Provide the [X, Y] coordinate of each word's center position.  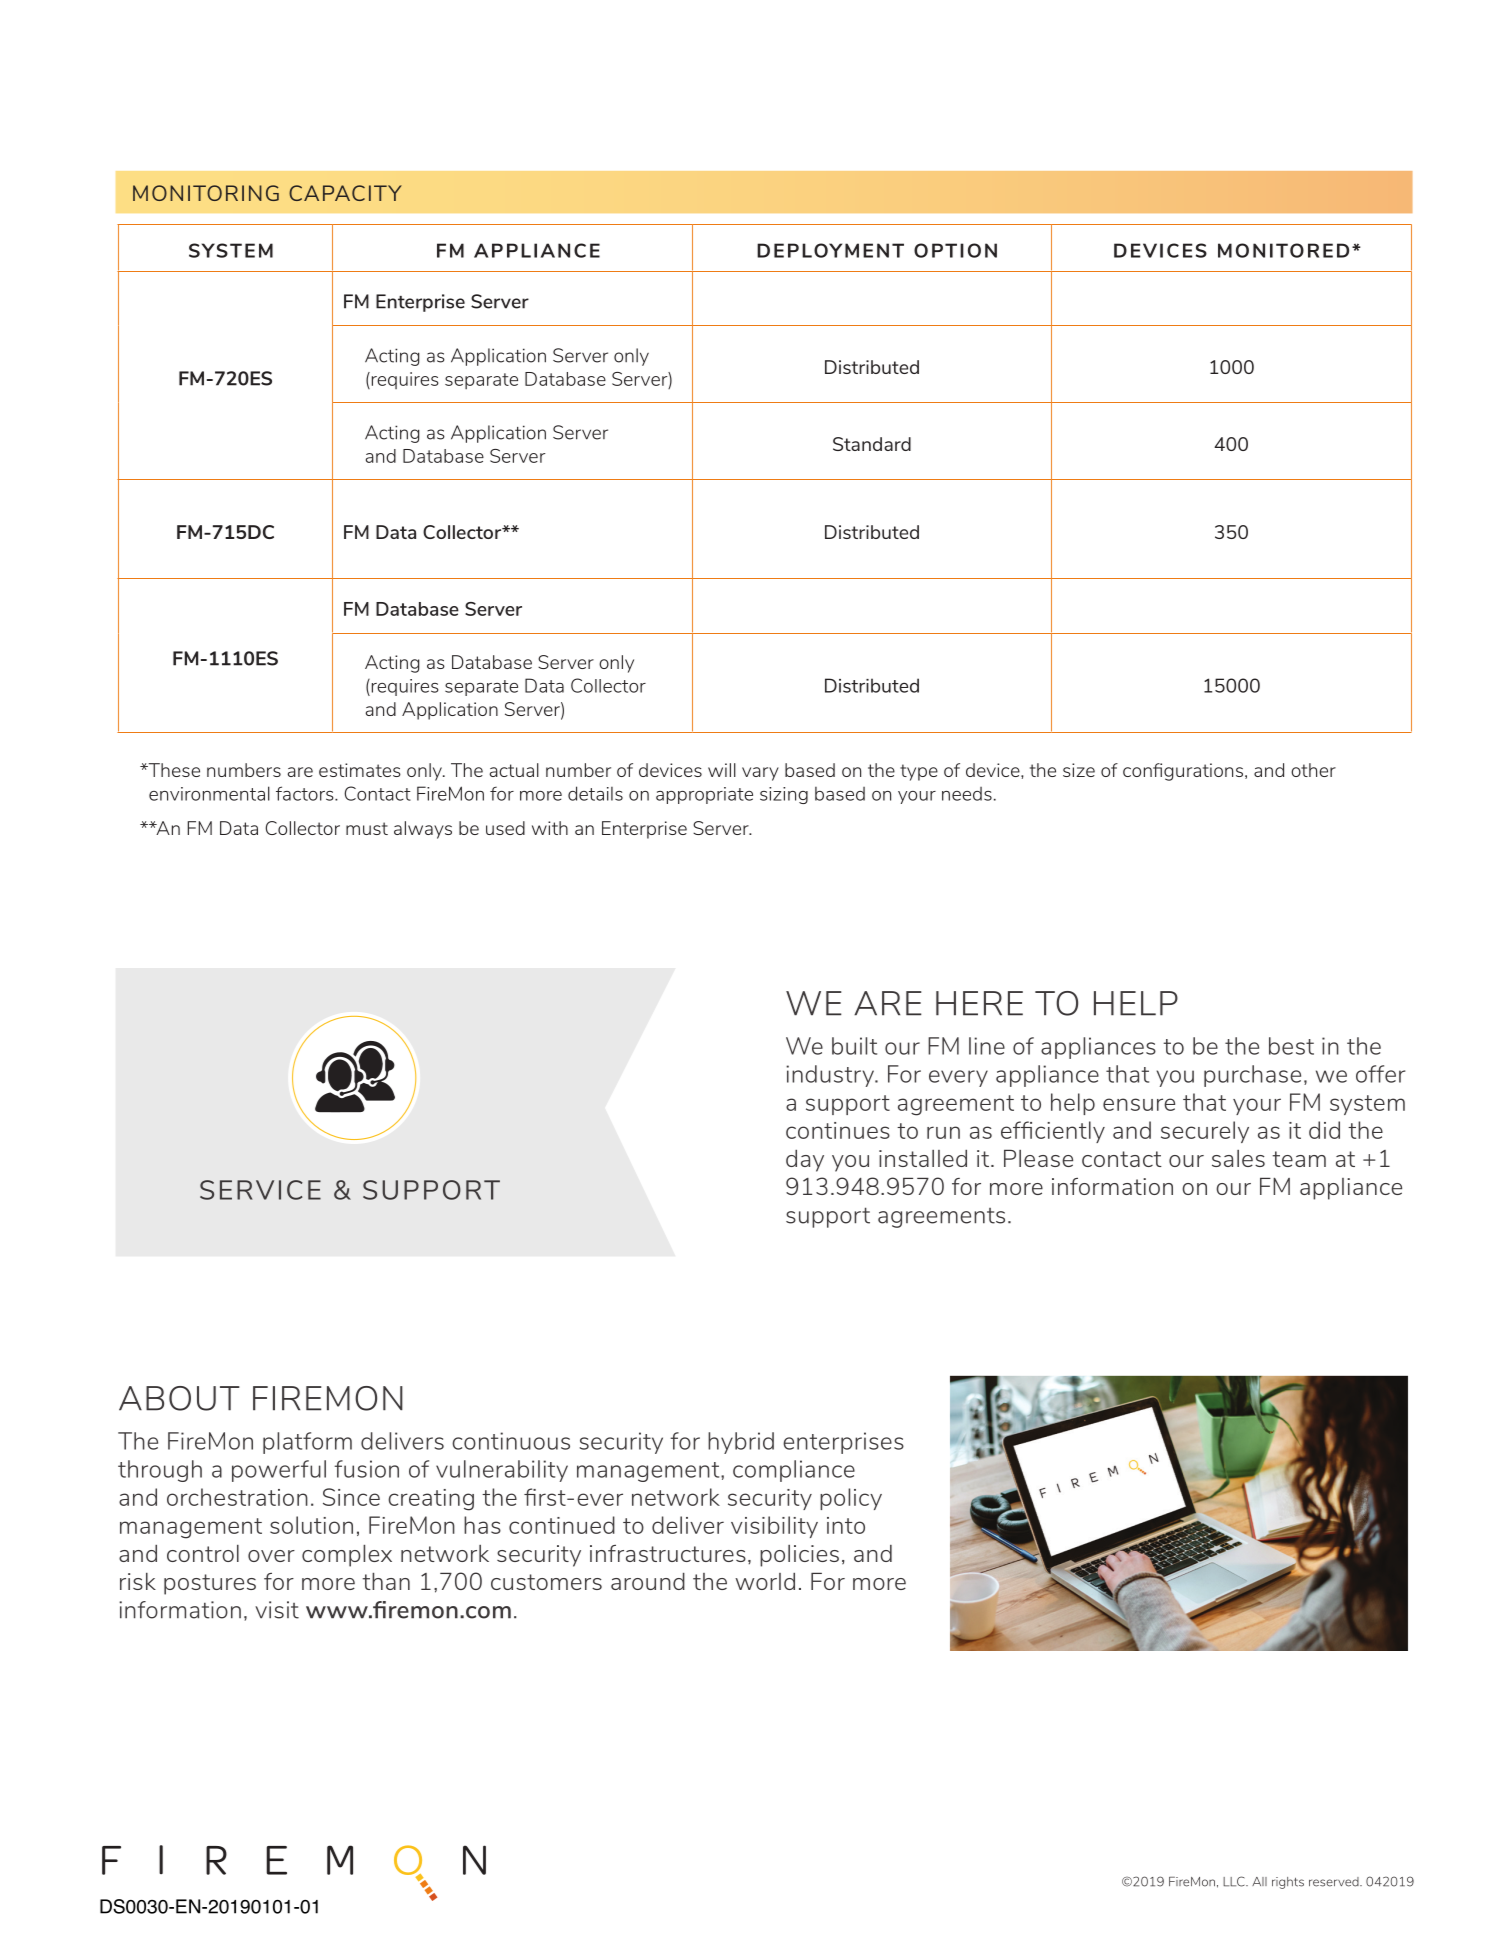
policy [851, 1499]
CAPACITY [345, 193]
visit [277, 1610]
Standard [872, 444]
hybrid [741, 1443]
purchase [1252, 1076]
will [722, 770]
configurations [1184, 772]
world [765, 1581]
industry [831, 1076]
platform [307, 1443]
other [1313, 770]
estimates [360, 770]
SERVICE [260, 1190]
